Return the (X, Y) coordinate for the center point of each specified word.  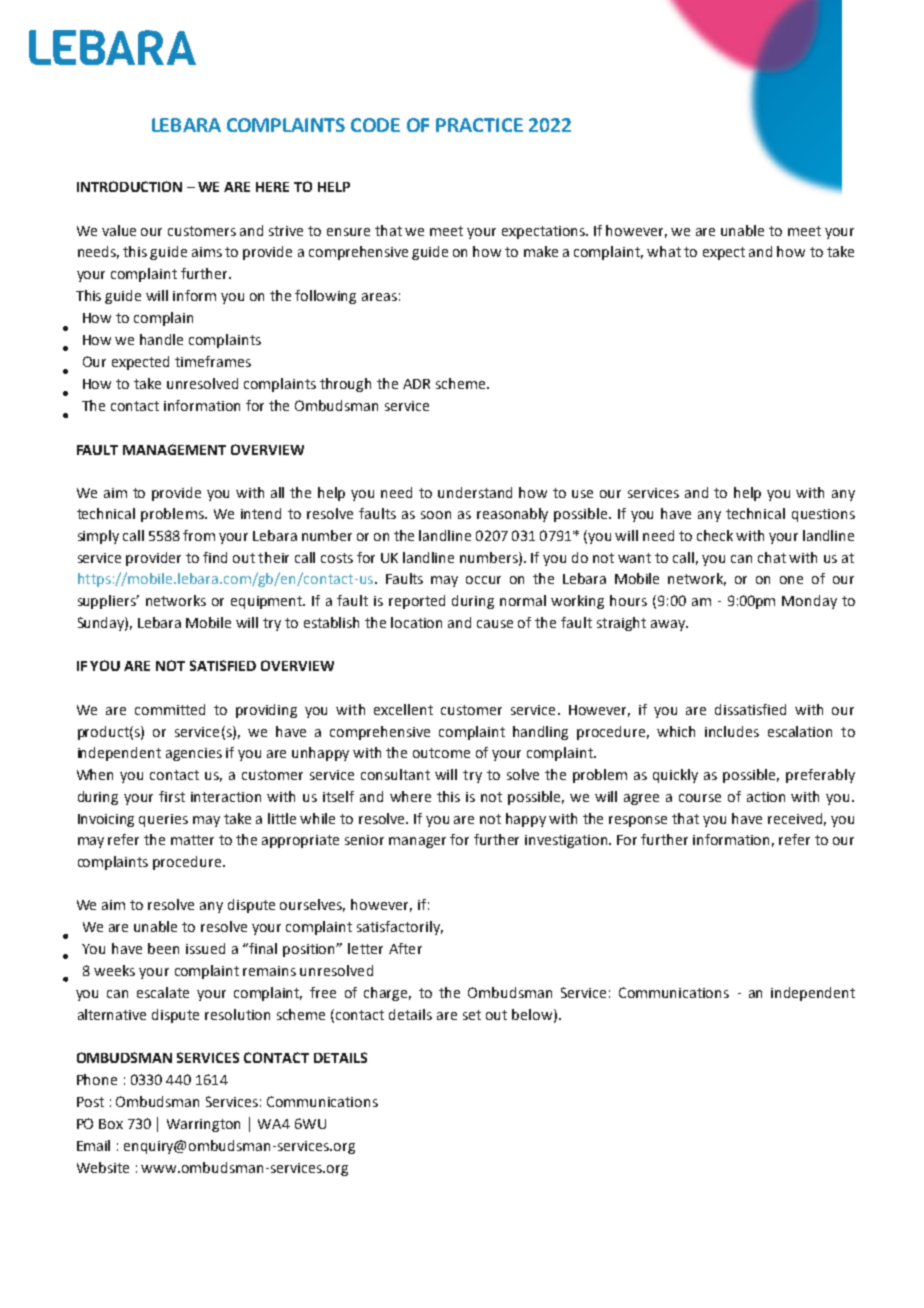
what (664, 251)
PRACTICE (479, 125)
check (715, 535)
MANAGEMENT (174, 449)
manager (417, 842)
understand (475, 492)
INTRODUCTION (129, 186)
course (700, 798)
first (172, 796)
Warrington (203, 1125)
